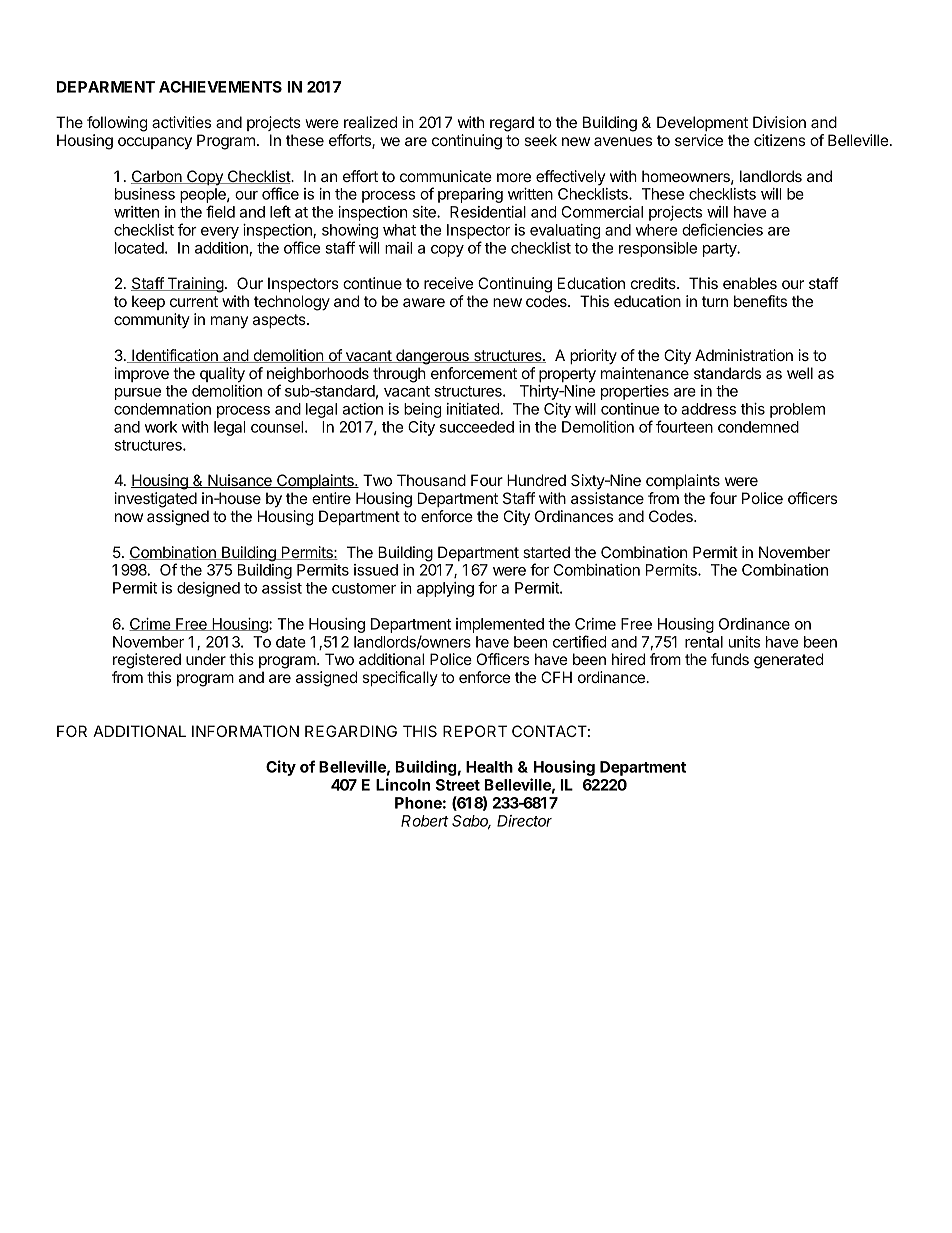 The width and height of the screenshot is (952, 1233). What do you see at coordinates (702, 123) in the screenshot?
I see `Development` at bounding box center [702, 123].
